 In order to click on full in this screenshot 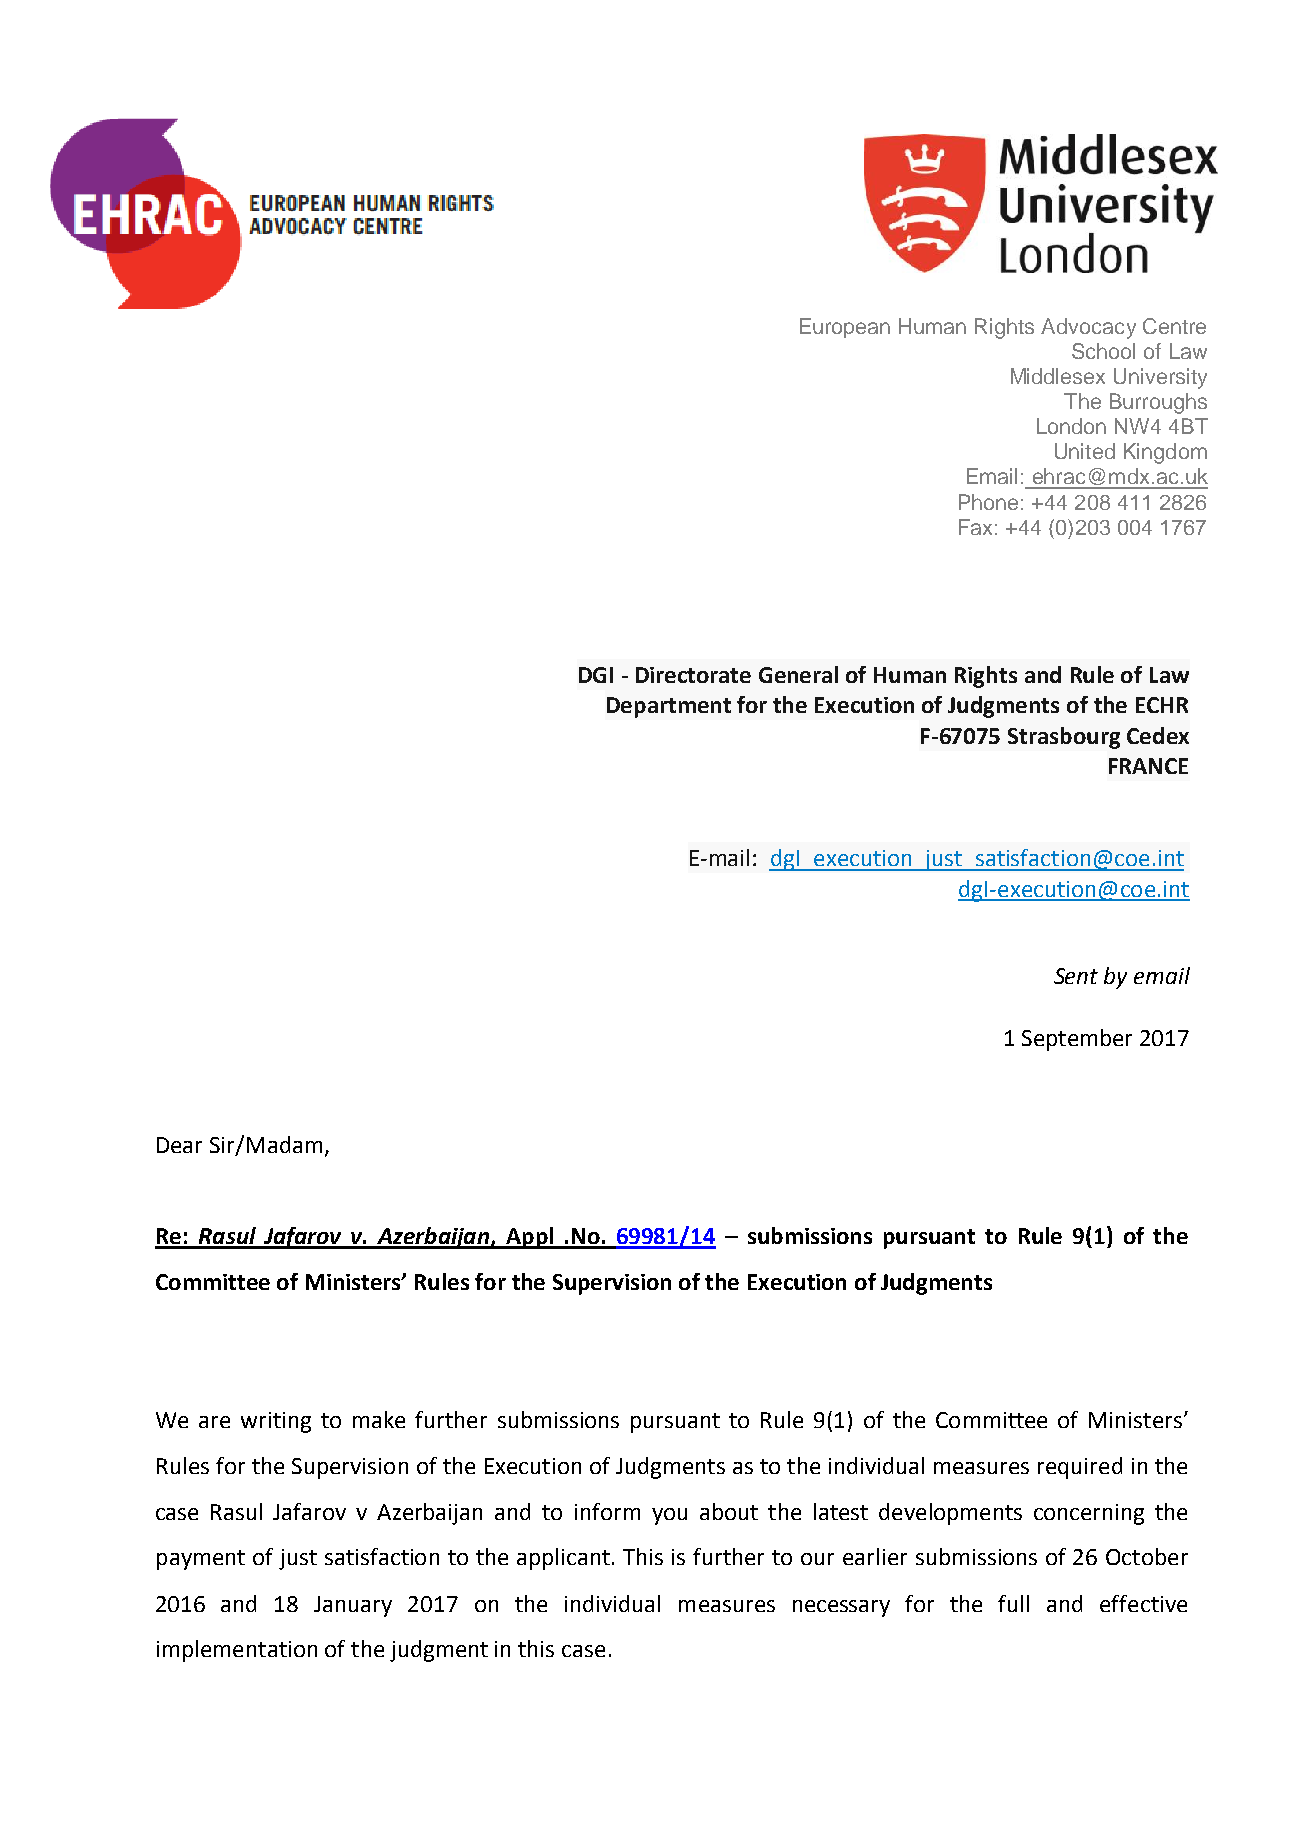, I will do `click(1013, 1603)`.
